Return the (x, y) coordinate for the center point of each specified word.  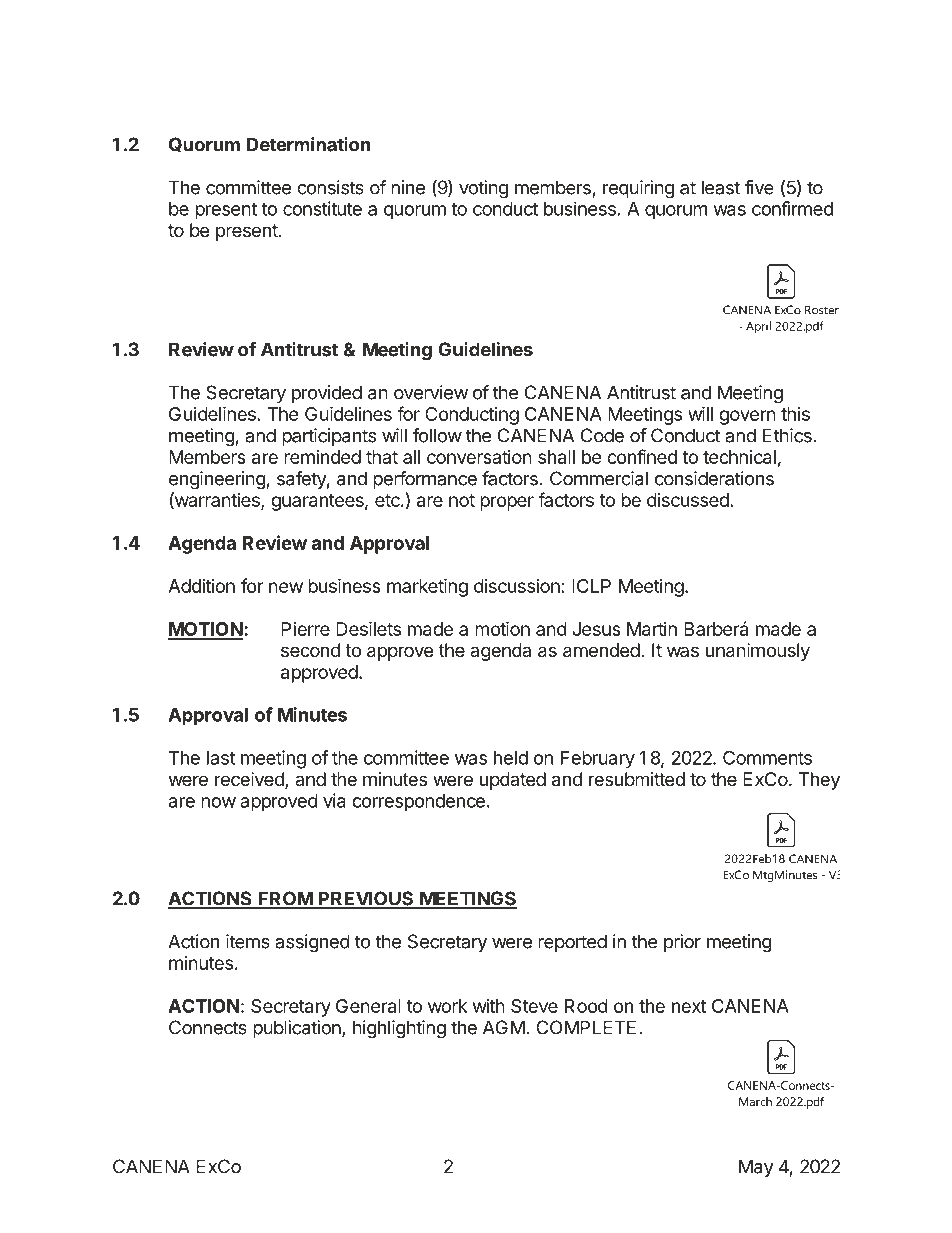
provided (327, 394)
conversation (479, 457)
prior (682, 943)
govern (747, 417)
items (248, 941)
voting (483, 189)
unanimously (758, 652)
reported (572, 943)
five (759, 187)
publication (298, 1029)
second (310, 650)
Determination (309, 144)
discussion (517, 586)
